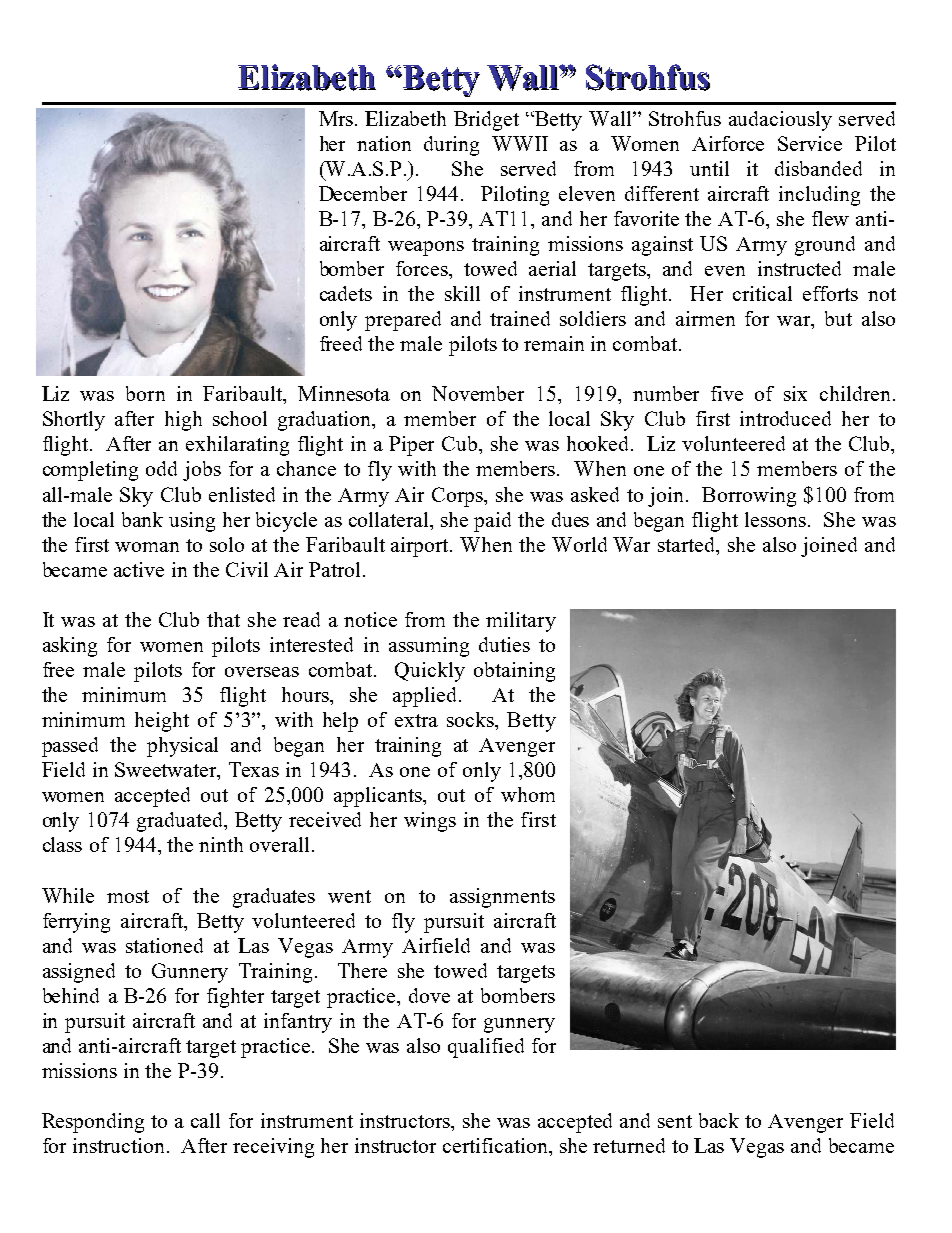 Image resolution: width=952 pixels, height=1233 pixels. What do you see at coordinates (205, 1120) in the document?
I see `call` at bounding box center [205, 1120].
